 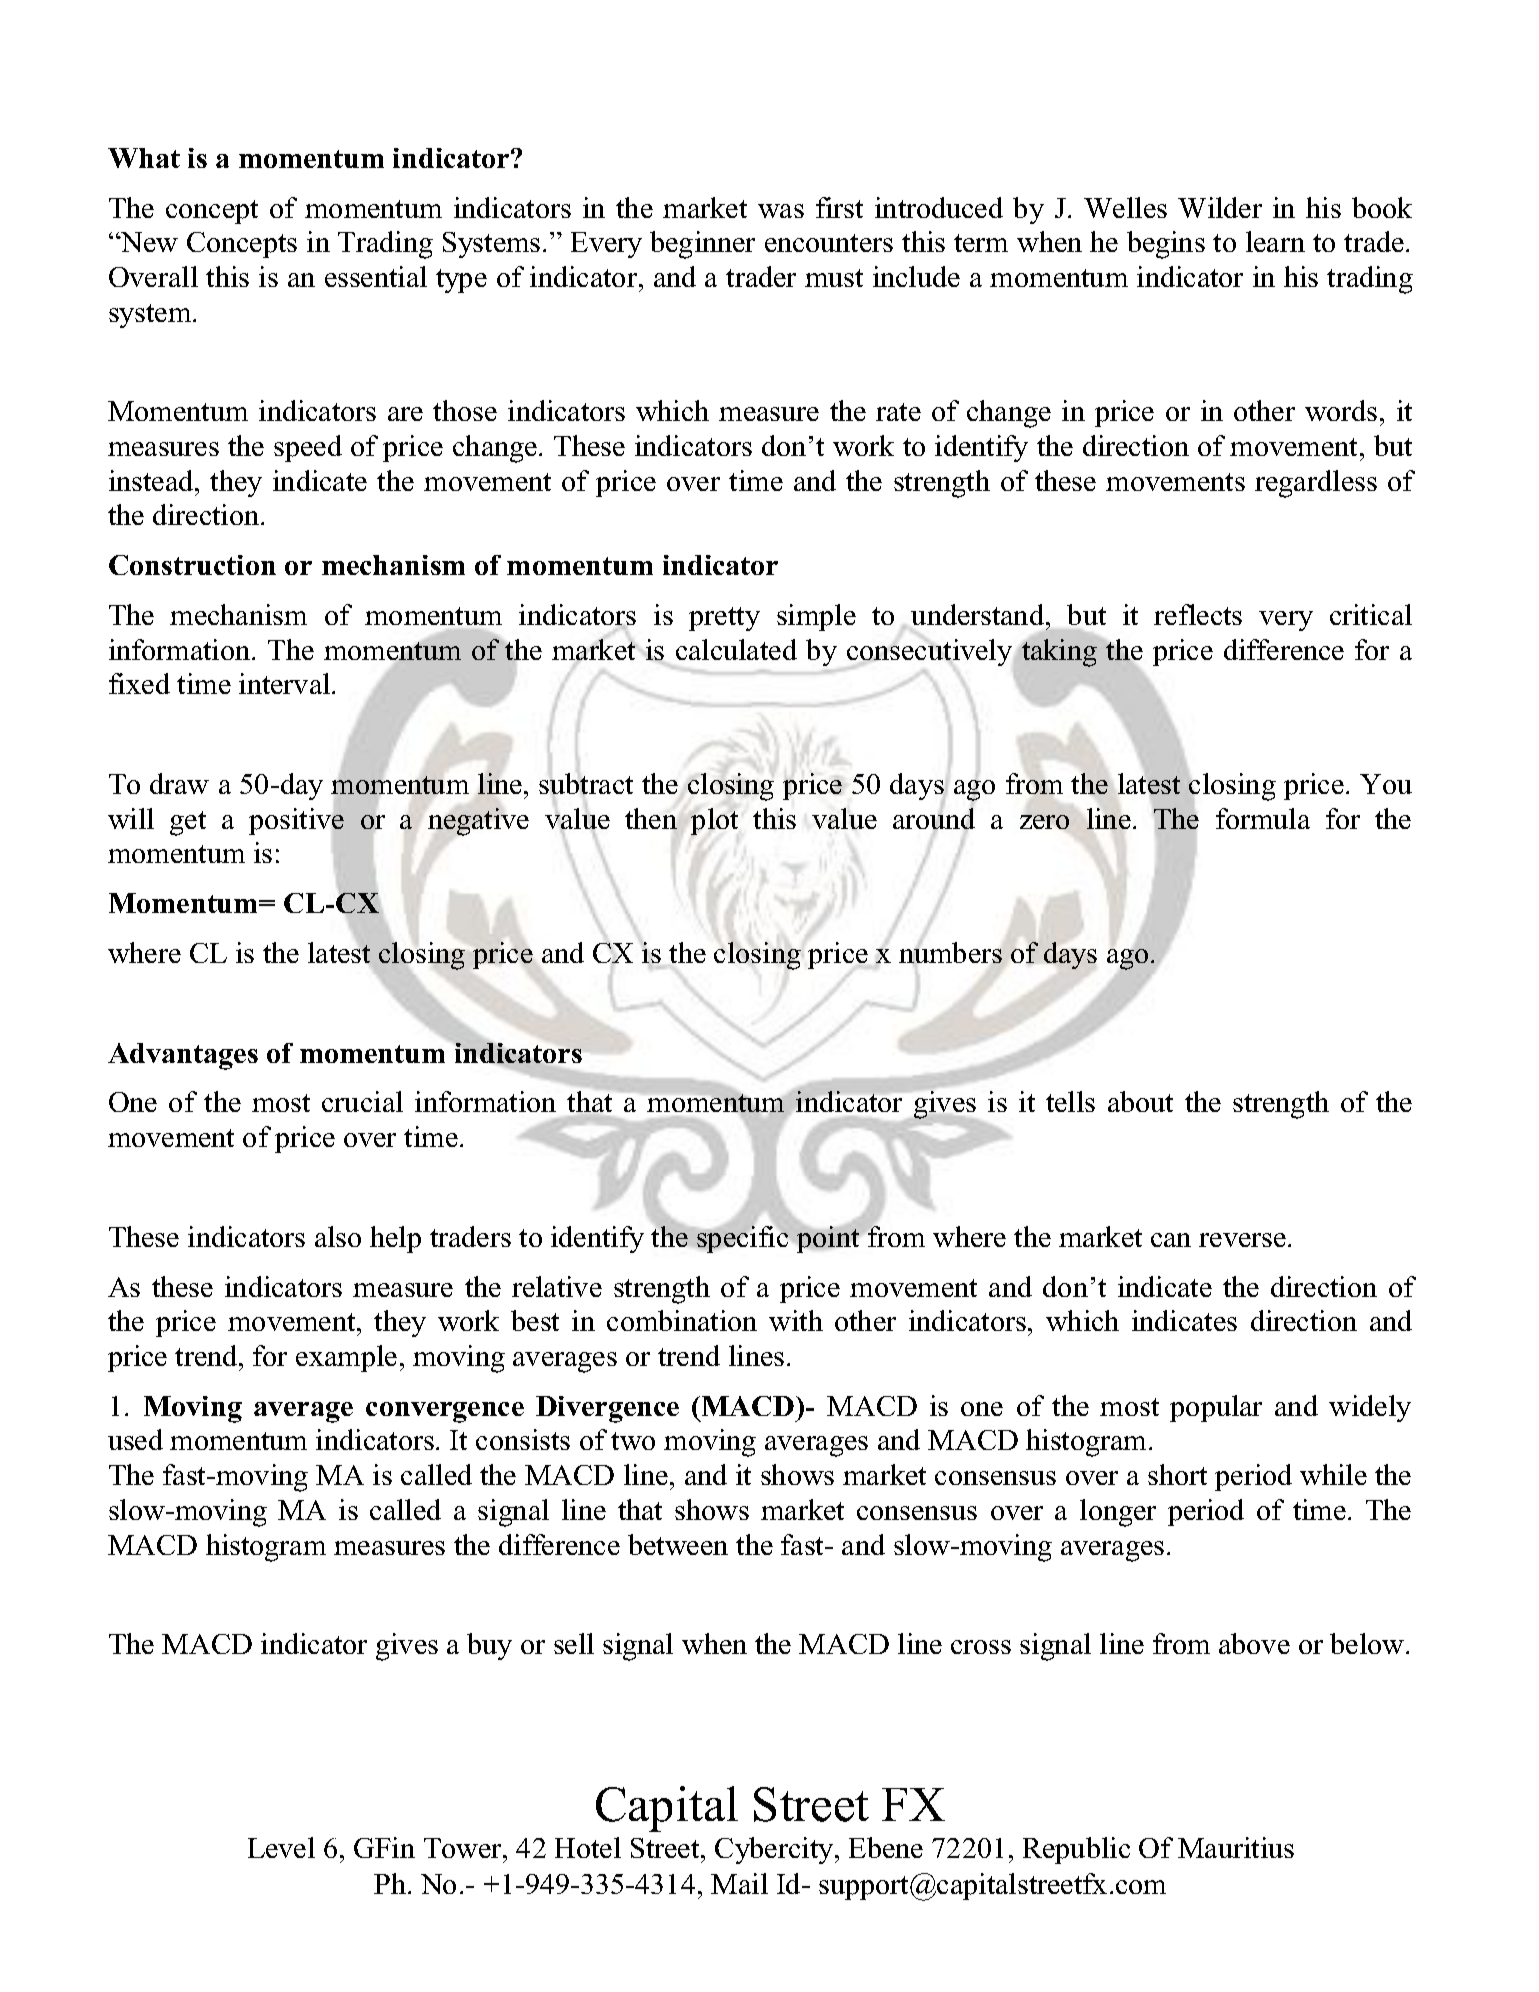 I want to click on about, so click(x=1140, y=1101).
